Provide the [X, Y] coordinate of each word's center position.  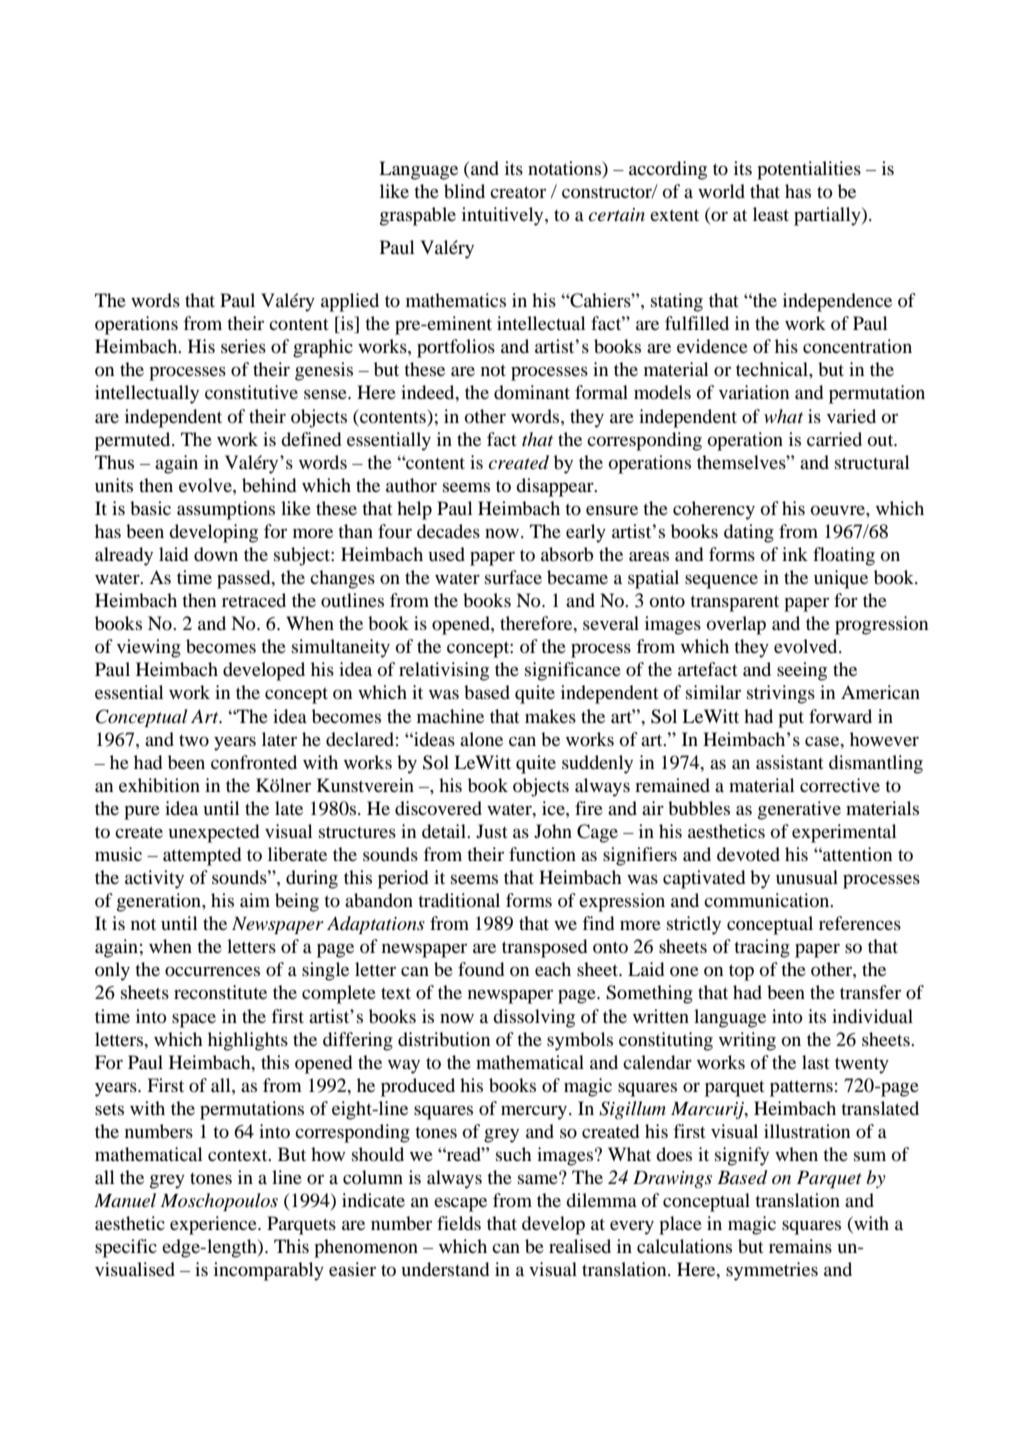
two [194, 740]
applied [350, 302]
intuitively [504, 216]
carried [834, 439]
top [741, 972]
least [771, 214]
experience [214, 1225]
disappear [556, 487]
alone [481, 739]
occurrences [212, 971]
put [791, 720]
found [481, 969]
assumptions [226, 510]
